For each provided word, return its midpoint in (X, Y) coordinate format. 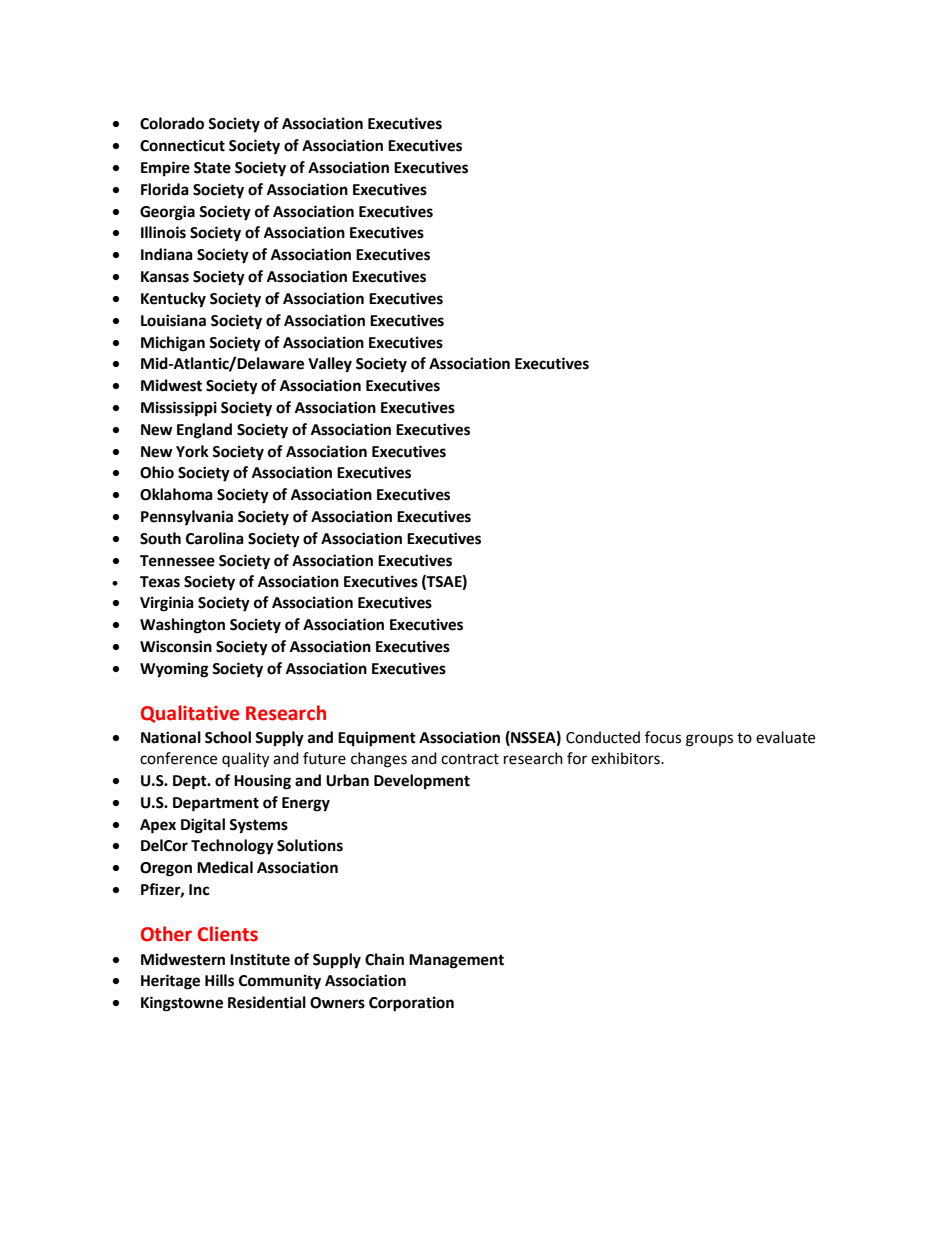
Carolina (215, 538)
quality (245, 760)
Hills (219, 980)
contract (470, 759)
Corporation (411, 1004)
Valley (330, 365)
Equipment (377, 739)
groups (709, 740)
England (204, 431)
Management (456, 961)
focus (663, 737)
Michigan (173, 344)
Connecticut (182, 145)
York (192, 451)
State (212, 168)
